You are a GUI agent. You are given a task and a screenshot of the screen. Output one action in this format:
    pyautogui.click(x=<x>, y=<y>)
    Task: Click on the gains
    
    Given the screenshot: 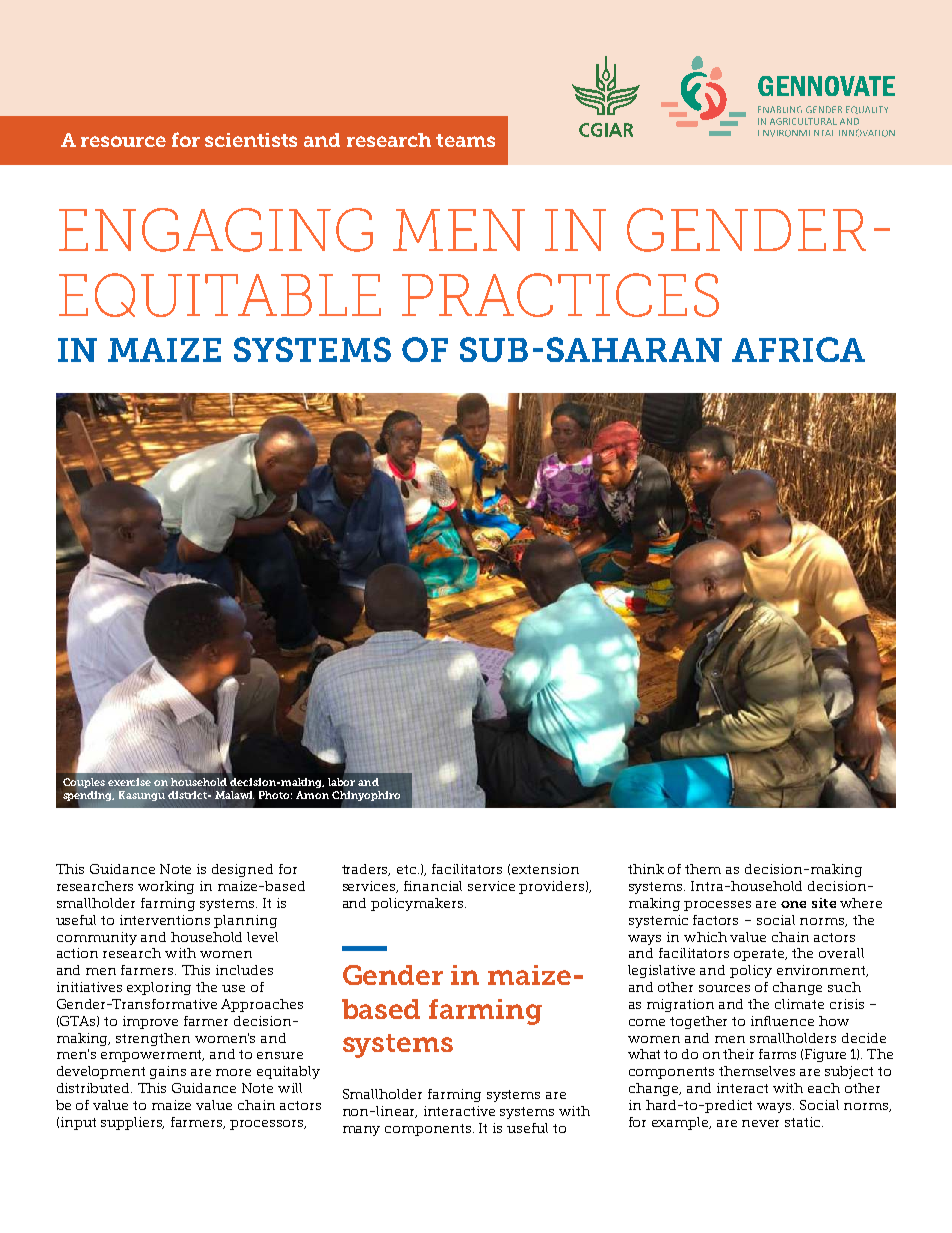 What is the action you would take?
    pyautogui.click(x=168, y=1072)
